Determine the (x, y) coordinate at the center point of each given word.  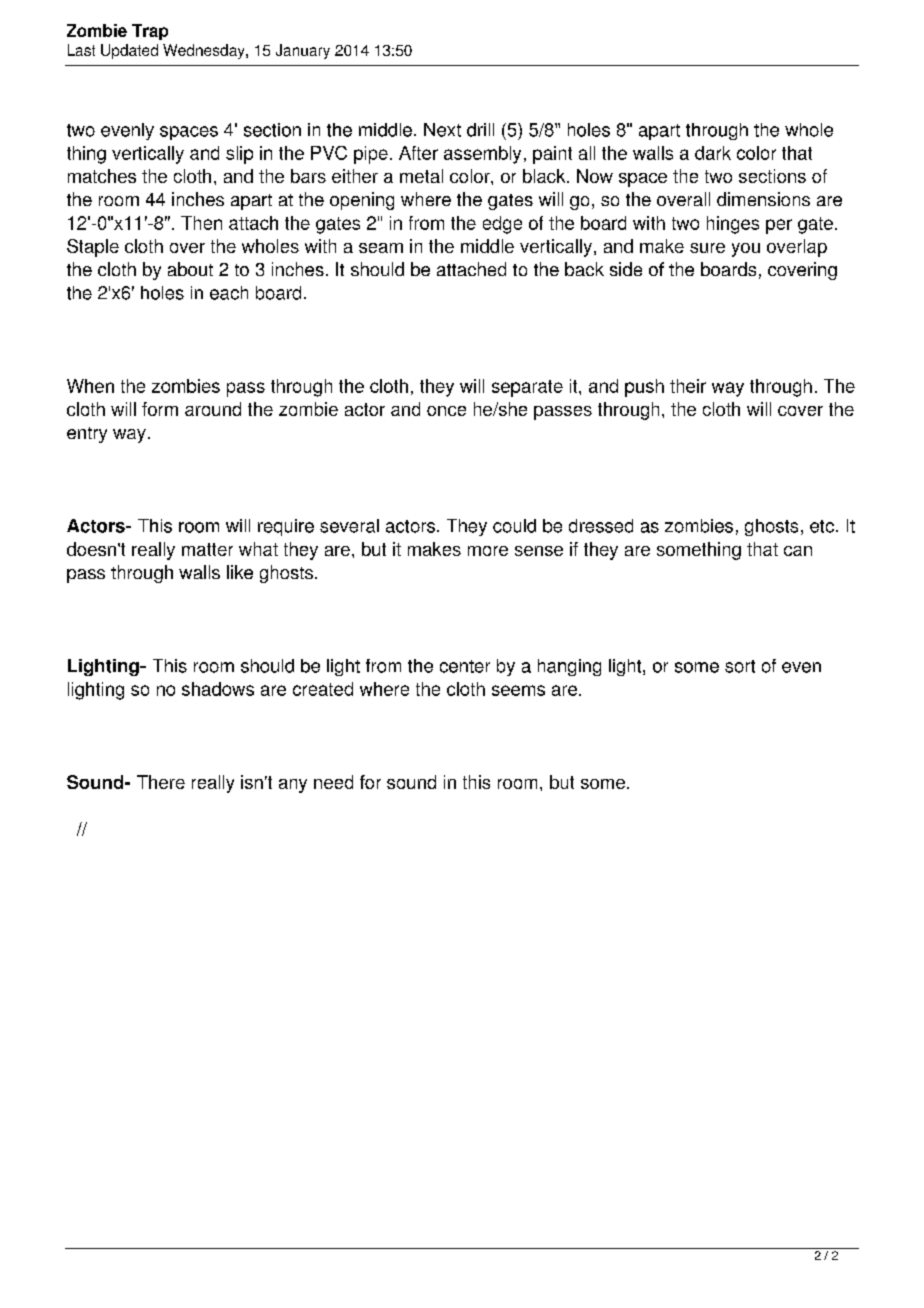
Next (442, 130)
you (746, 250)
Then (201, 223)
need (333, 782)
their (688, 386)
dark (713, 153)
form (160, 409)
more (488, 551)
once (446, 411)
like (240, 572)
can (798, 551)
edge (502, 225)
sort (740, 666)
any (293, 786)
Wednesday (205, 51)
